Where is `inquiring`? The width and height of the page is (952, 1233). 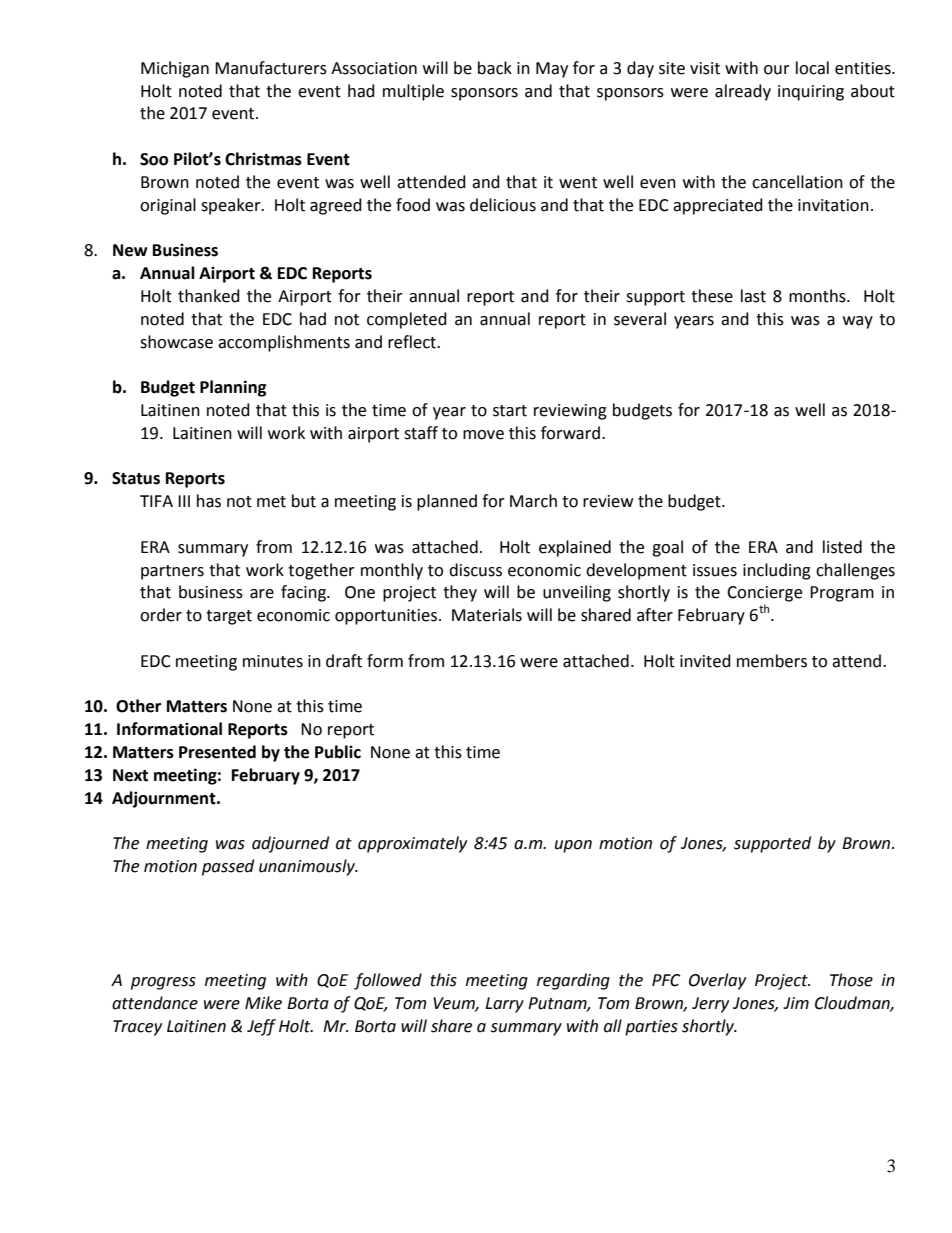
inquiring is located at coordinates (811, 93).
